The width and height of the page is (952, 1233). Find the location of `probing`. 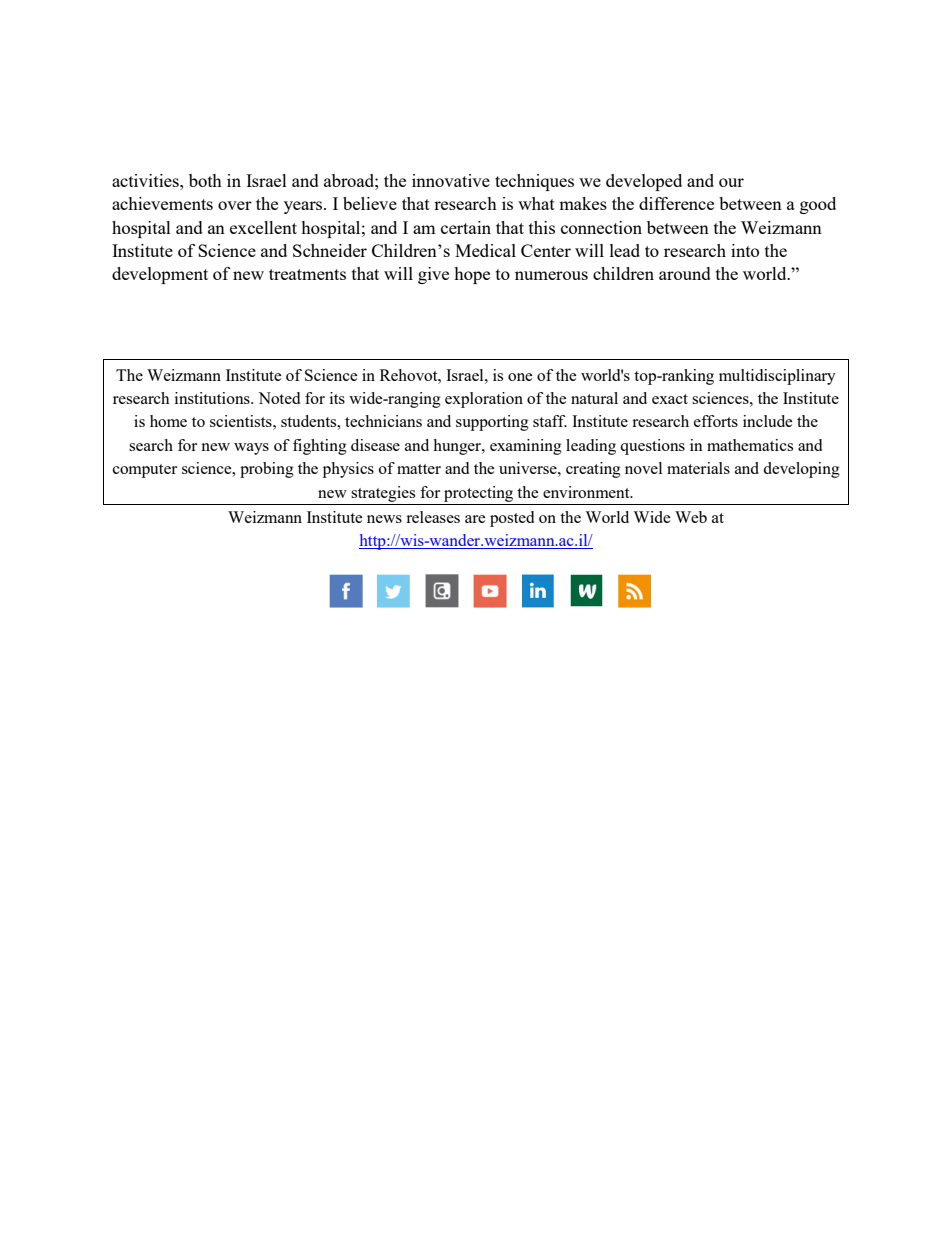

probing is located at coordinates (267, 470).
